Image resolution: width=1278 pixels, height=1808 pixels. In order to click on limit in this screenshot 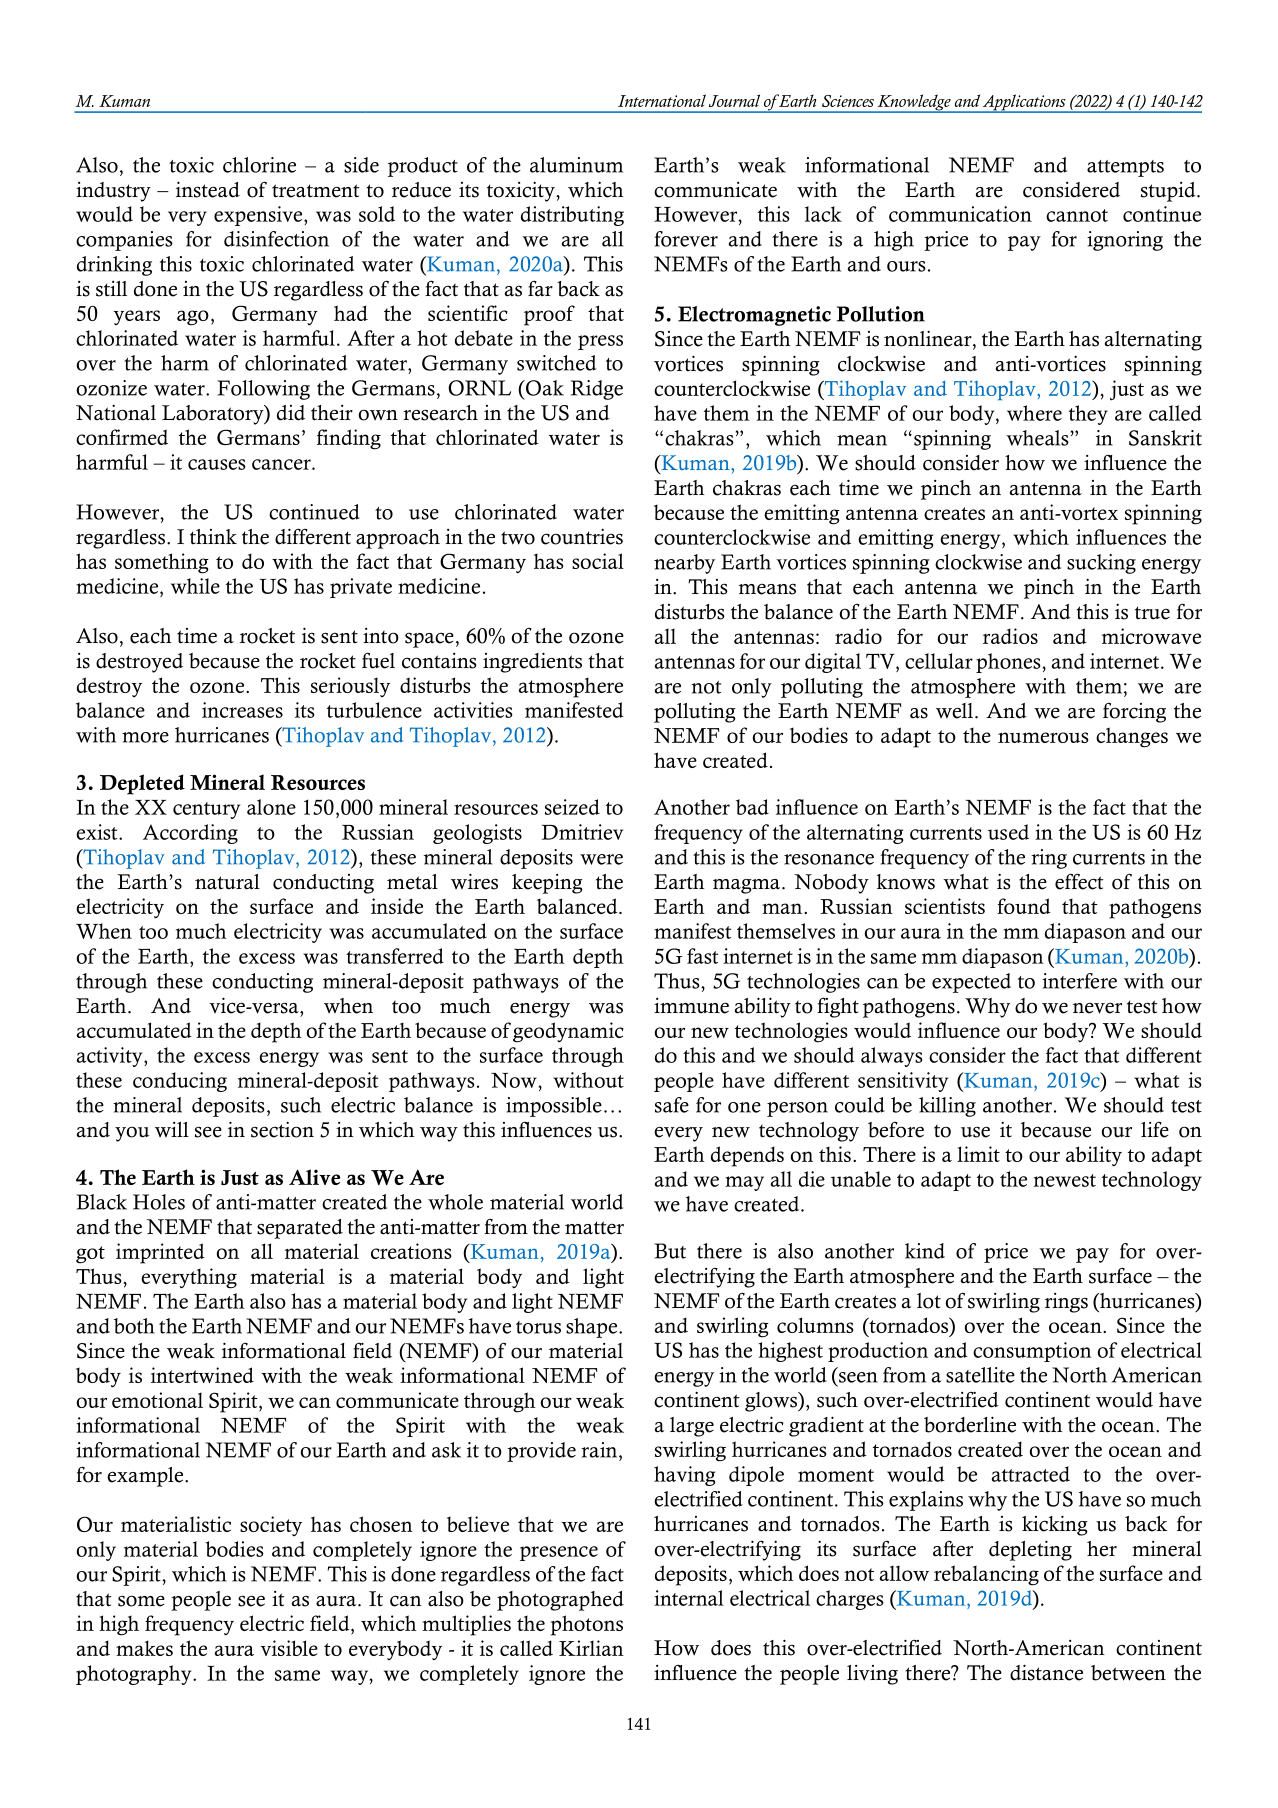, I will do `click(978, 1154)`.
